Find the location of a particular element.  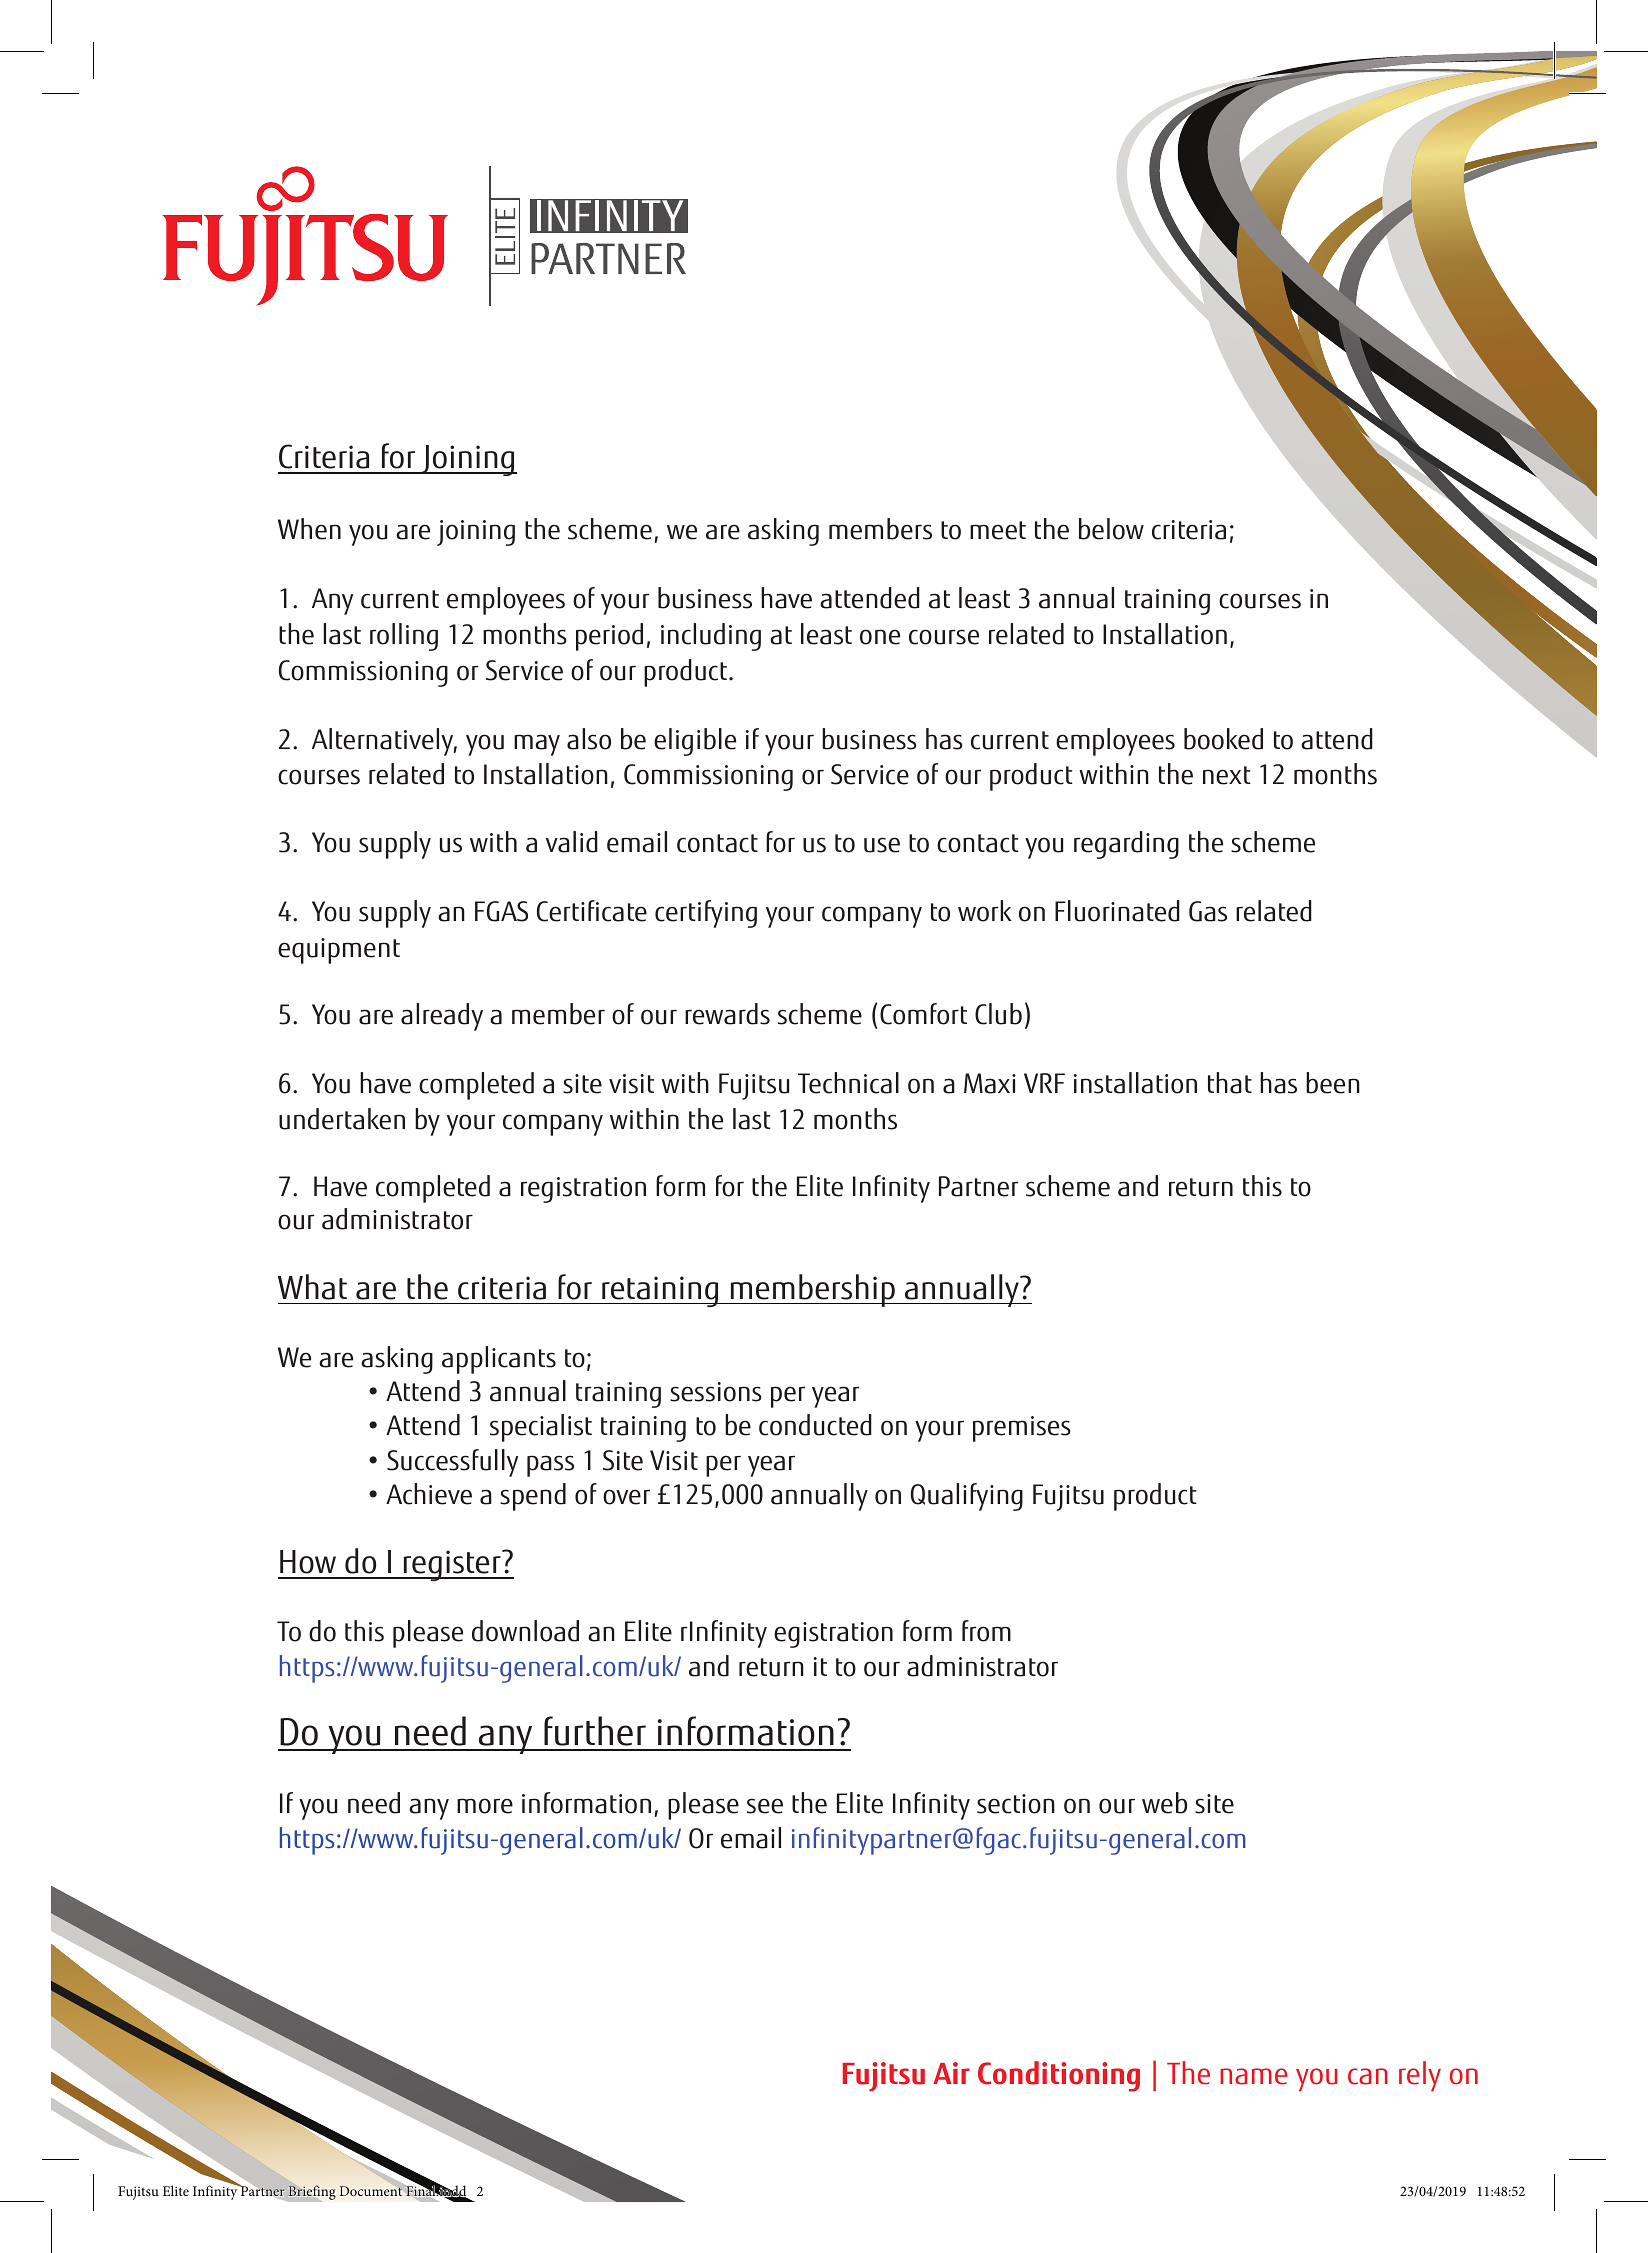

web is located at coordinates (1164, 1803).
